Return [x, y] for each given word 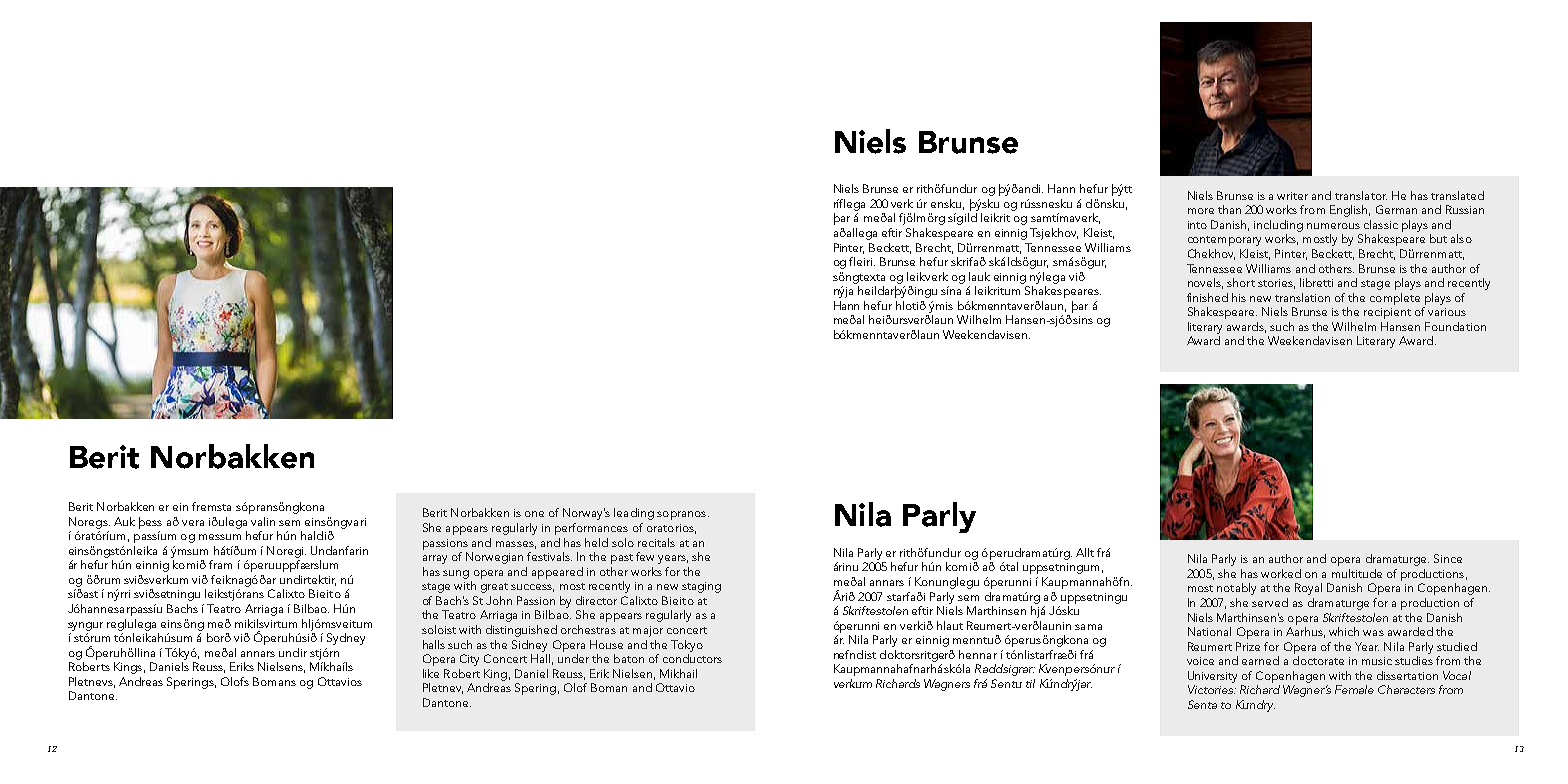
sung [456, 574]
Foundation [1455, 326]
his [1239, 297]
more [1201, 211]
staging [701, 587]
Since [1448, 558]
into [1197, 225]
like [431, 673]
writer [1292, 196]
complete [1395, 299]
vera [193, 523]
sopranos [681, 515]
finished [1207, 297]
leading [634, 514]
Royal [1308, 589]
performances [591, 529]
